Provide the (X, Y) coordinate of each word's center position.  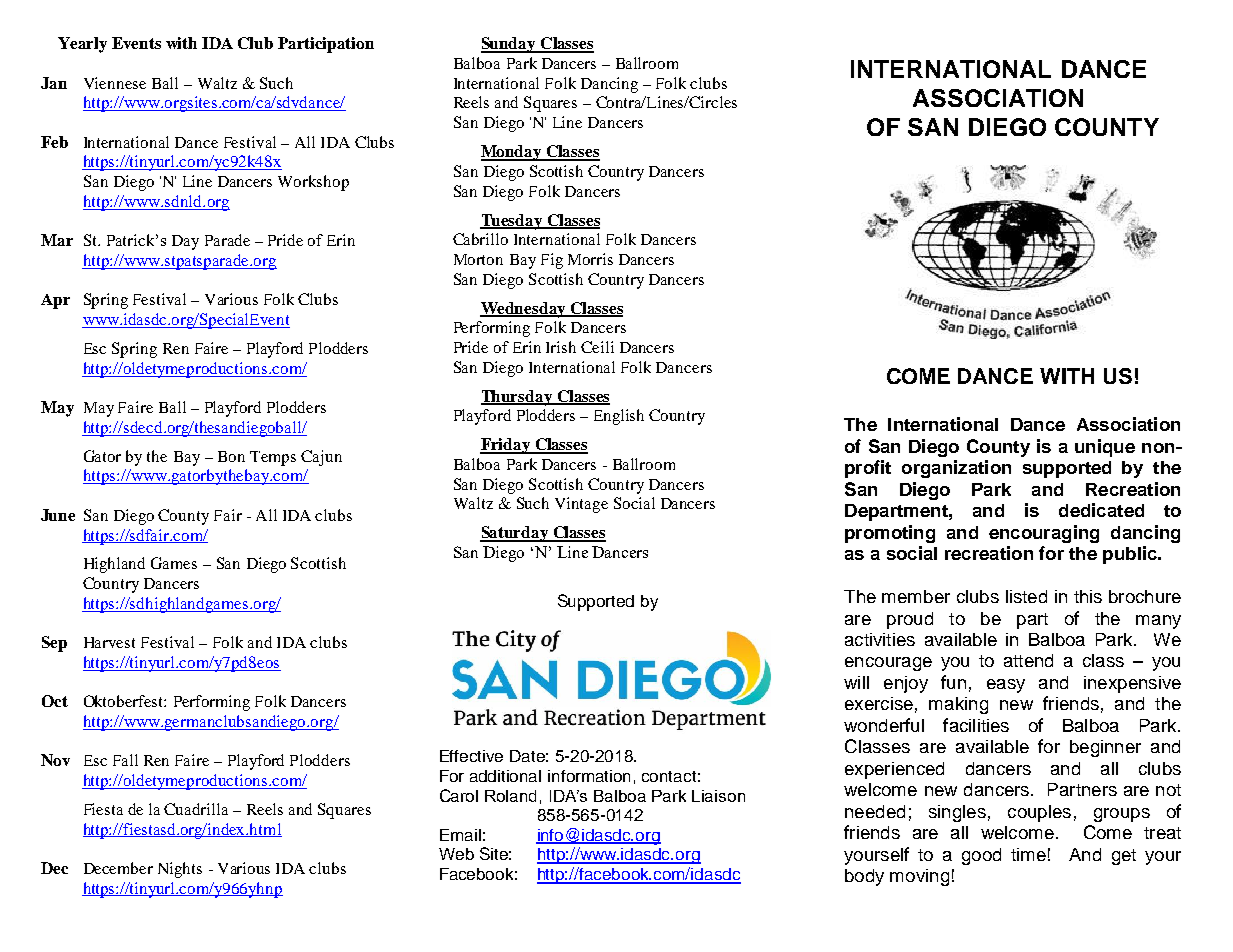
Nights (180, 870)
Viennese (115, 83)
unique (1105, 448)
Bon (231, 456)
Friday (506, 446)
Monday (512, 153)
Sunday (509, 45)
